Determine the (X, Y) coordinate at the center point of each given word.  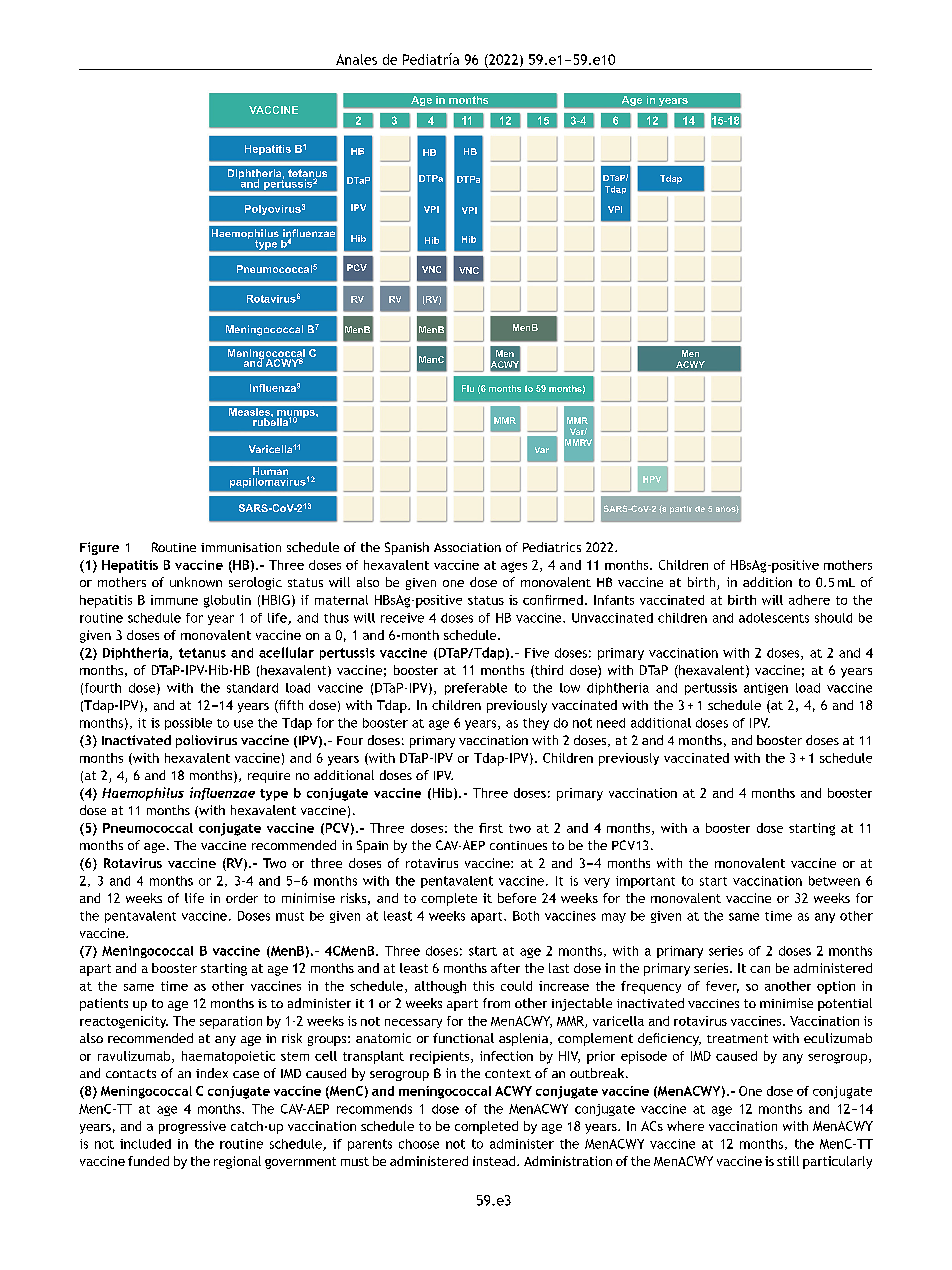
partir (681, 510)
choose (419, 1144)
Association (467, 547)
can (760, 969)
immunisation (241, 547)
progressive (192, 1127)
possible (188, 724)
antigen (766, 689)
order (242, 898)
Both (526, 916)
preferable (476, 689)
